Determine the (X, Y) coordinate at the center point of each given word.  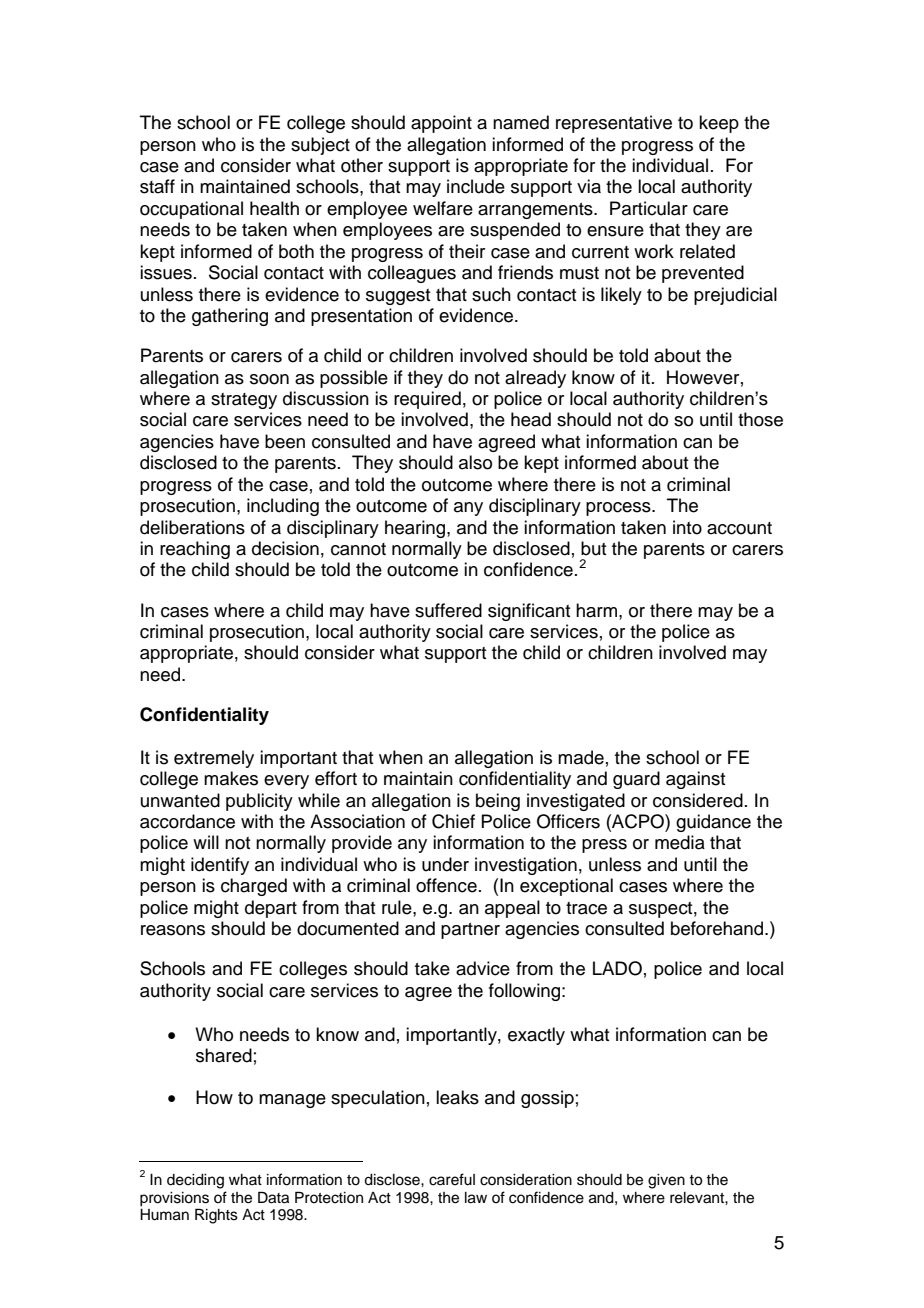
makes (231, 778)
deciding (195, 1181)
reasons (173, 930)
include (476, 186)
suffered (448, 610)
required (427, 400)
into (687, 527)
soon (269, 379)
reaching (195, 550)
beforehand (718, 928)
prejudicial (735, 296)
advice (483, 968)
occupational (191, 210)
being (498, 802)
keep (719, 124)
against (695, 780)
